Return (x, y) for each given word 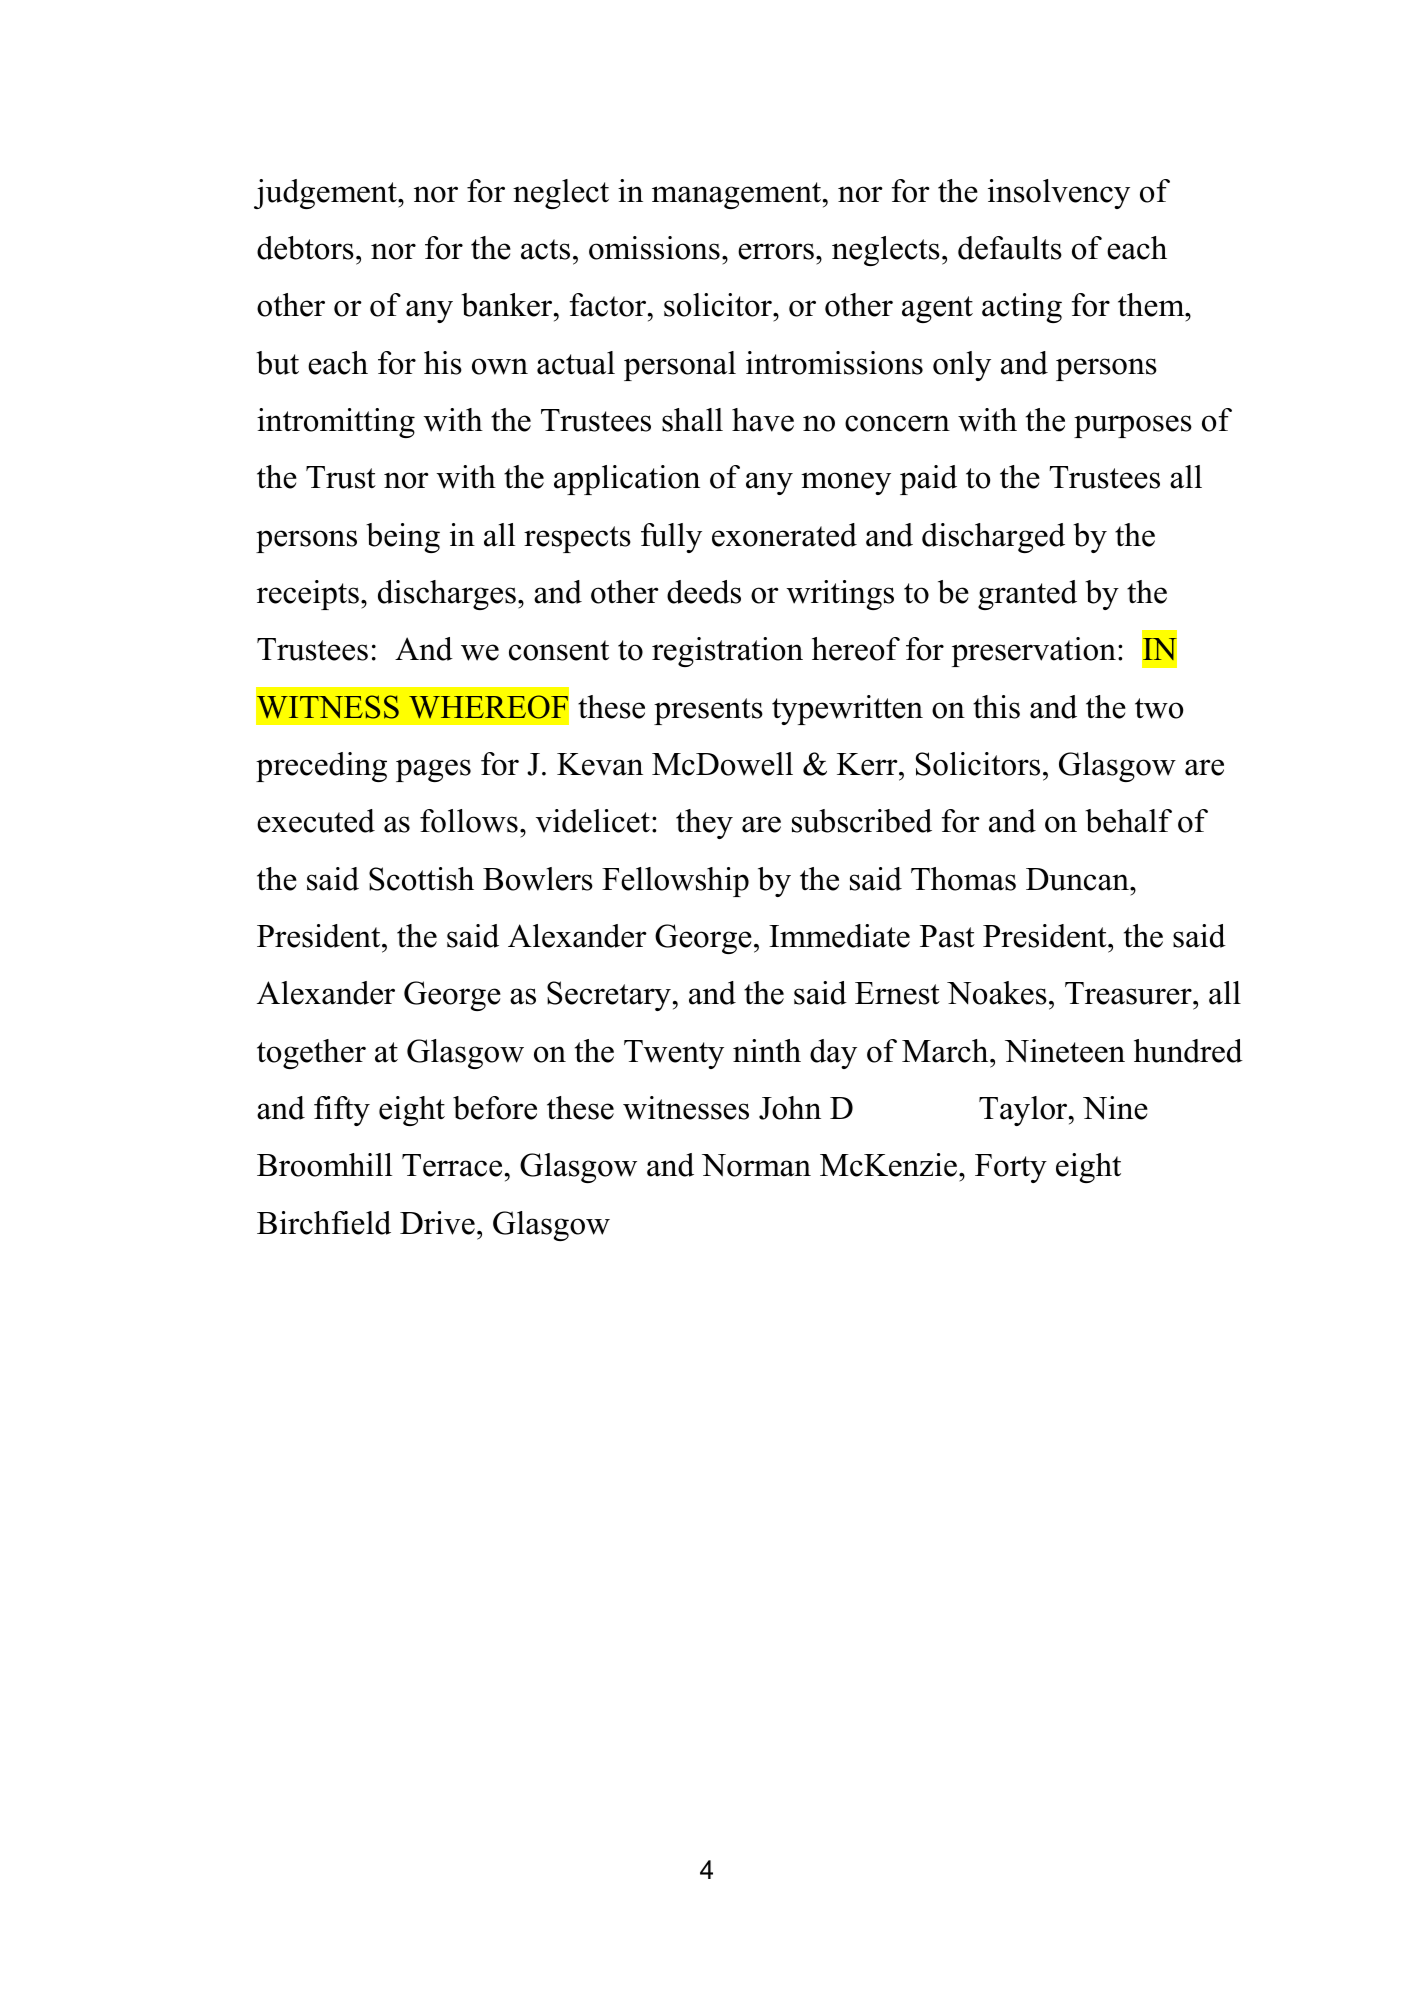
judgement (326, 194)
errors (776, 251)
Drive (437, 1223)
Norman (756, 1165)
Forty (1011, 1168)
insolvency (1059, 194)
